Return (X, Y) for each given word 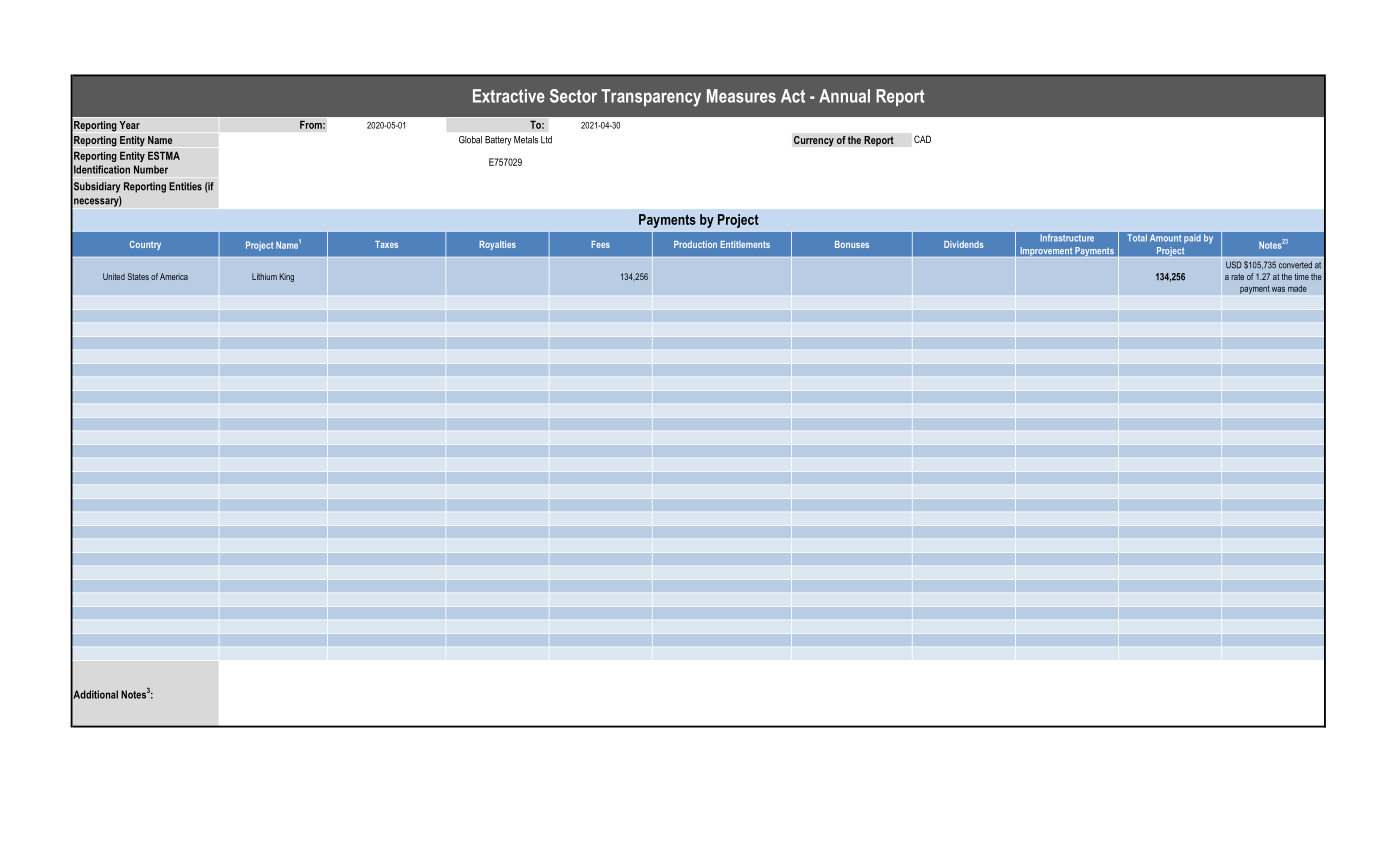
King (287, 277)
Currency (814, 141)
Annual (844, 96)
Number (151, 169)
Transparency (651, 98)
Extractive (509, 96)
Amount (1165, 237)
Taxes (386, 244)
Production (695, 244)
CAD (922, 139)
